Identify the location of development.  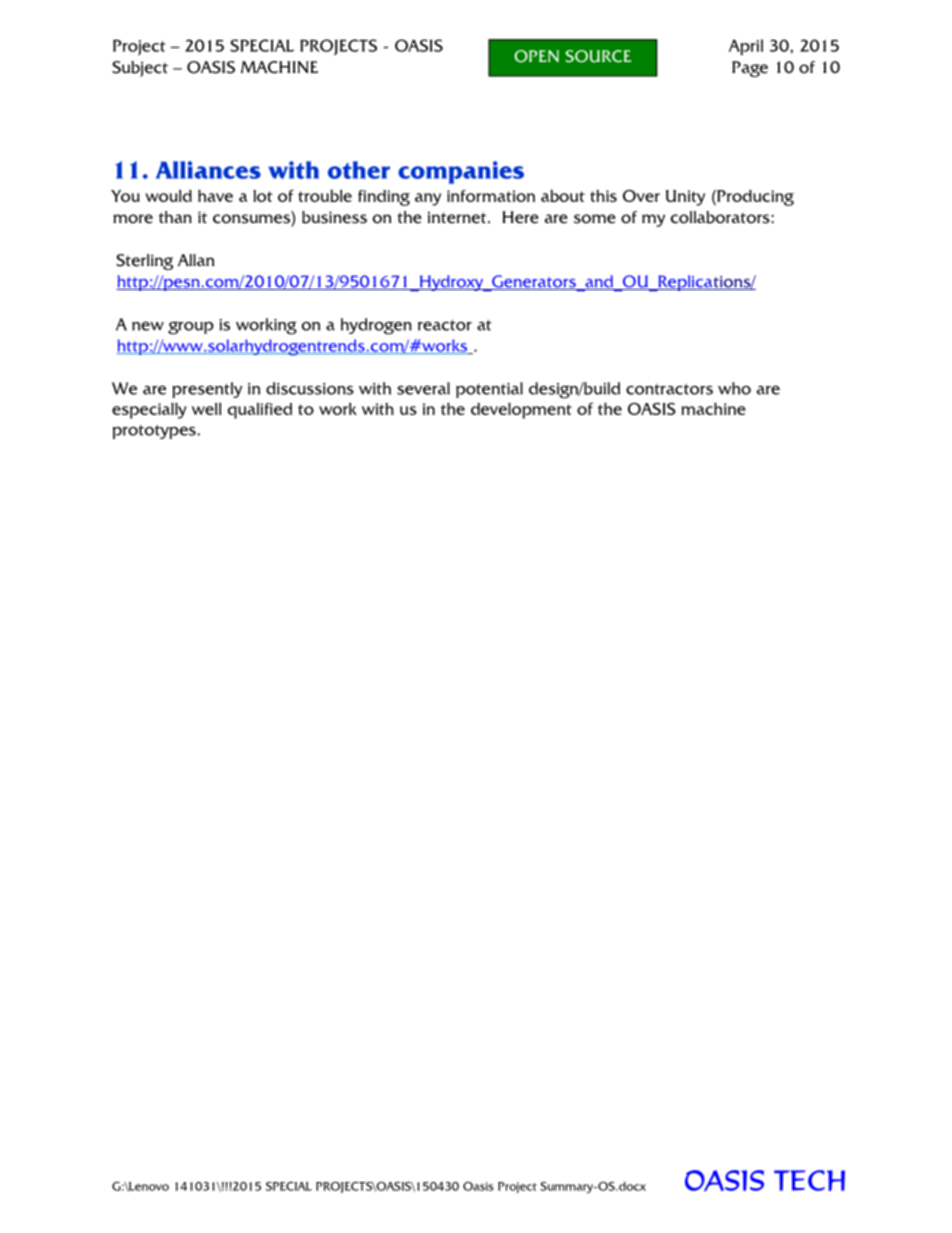
(521, 411).
